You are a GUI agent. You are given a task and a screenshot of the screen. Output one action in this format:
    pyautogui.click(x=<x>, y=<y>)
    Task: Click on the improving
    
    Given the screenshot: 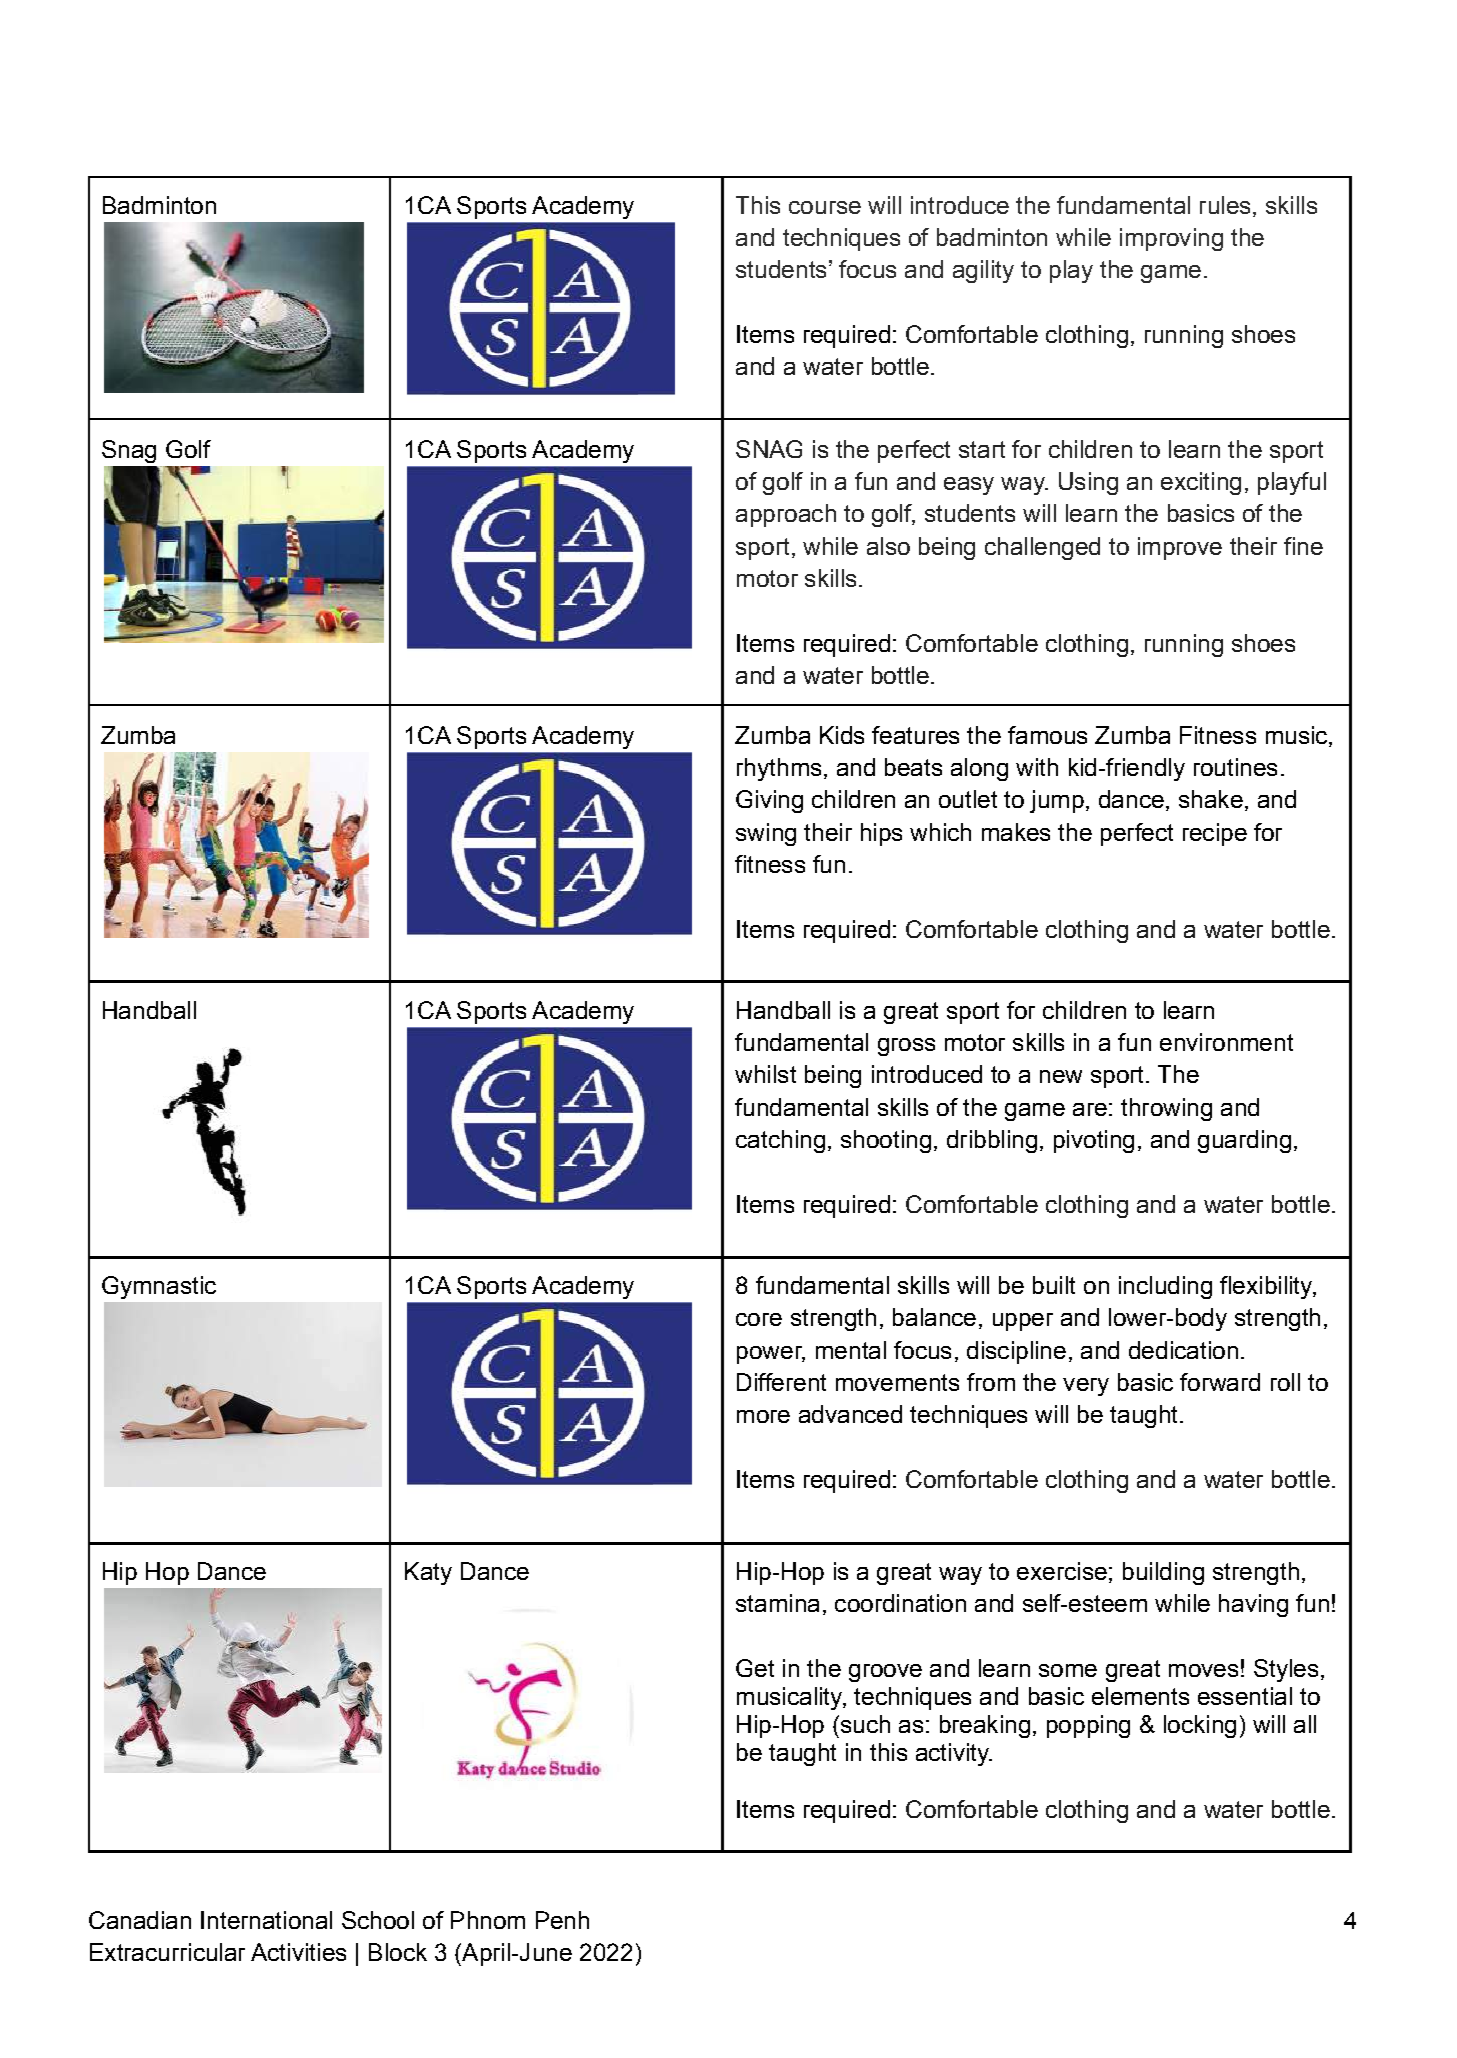 What is the action you would take?
    pyautogui.click(x=1171, y=239)
